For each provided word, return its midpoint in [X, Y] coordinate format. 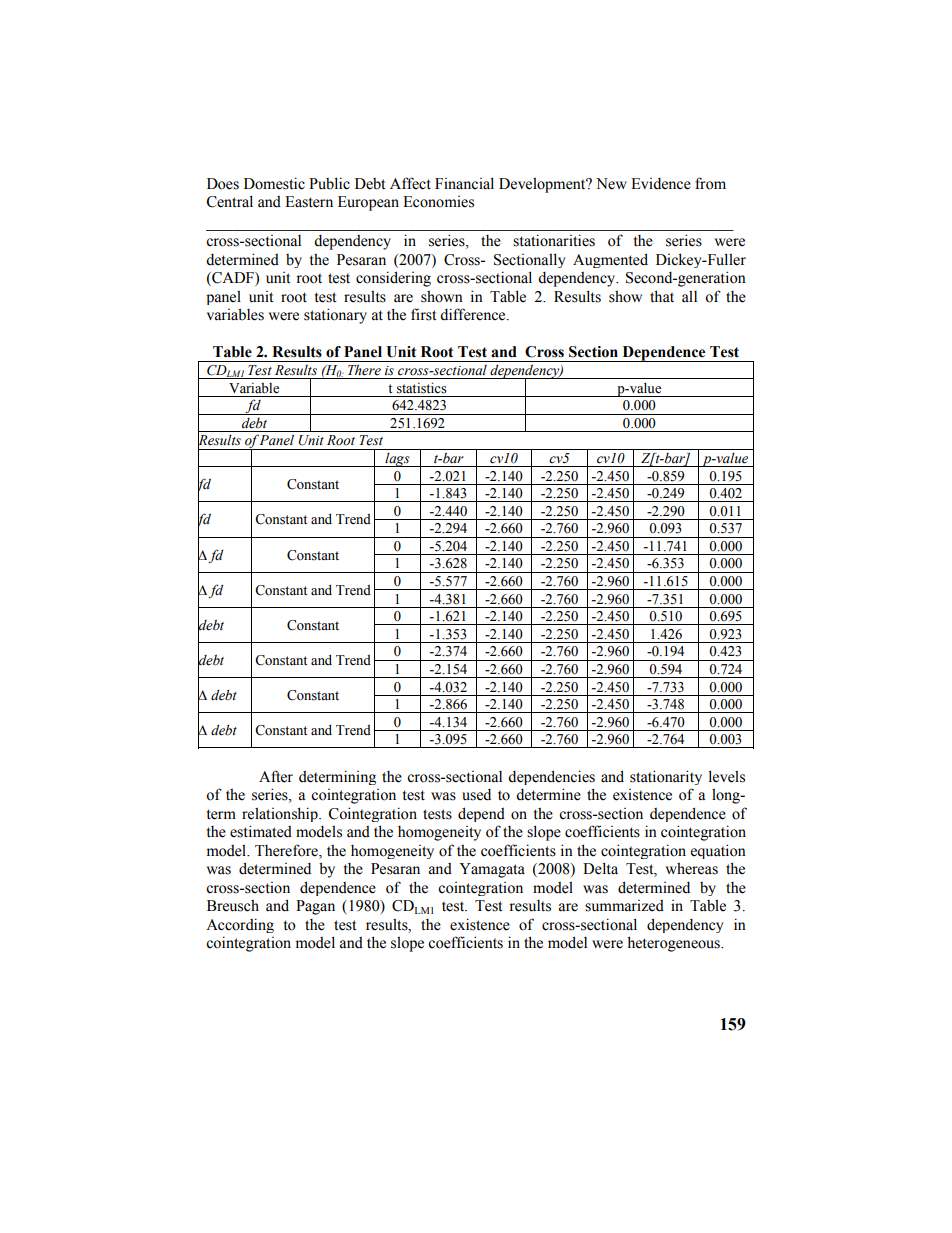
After [276, 776]
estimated [261, 831]
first [423, 314]
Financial [464, 183]
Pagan [315, 907]
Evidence [661, 184]
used [476, 795]
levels [727, 776]
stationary [335, 316]
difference [474, 314]
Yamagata [492, 870]
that [662, 296]
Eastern [309, 202]
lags [397, 460]
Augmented [610, 260]
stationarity [666, 777]
